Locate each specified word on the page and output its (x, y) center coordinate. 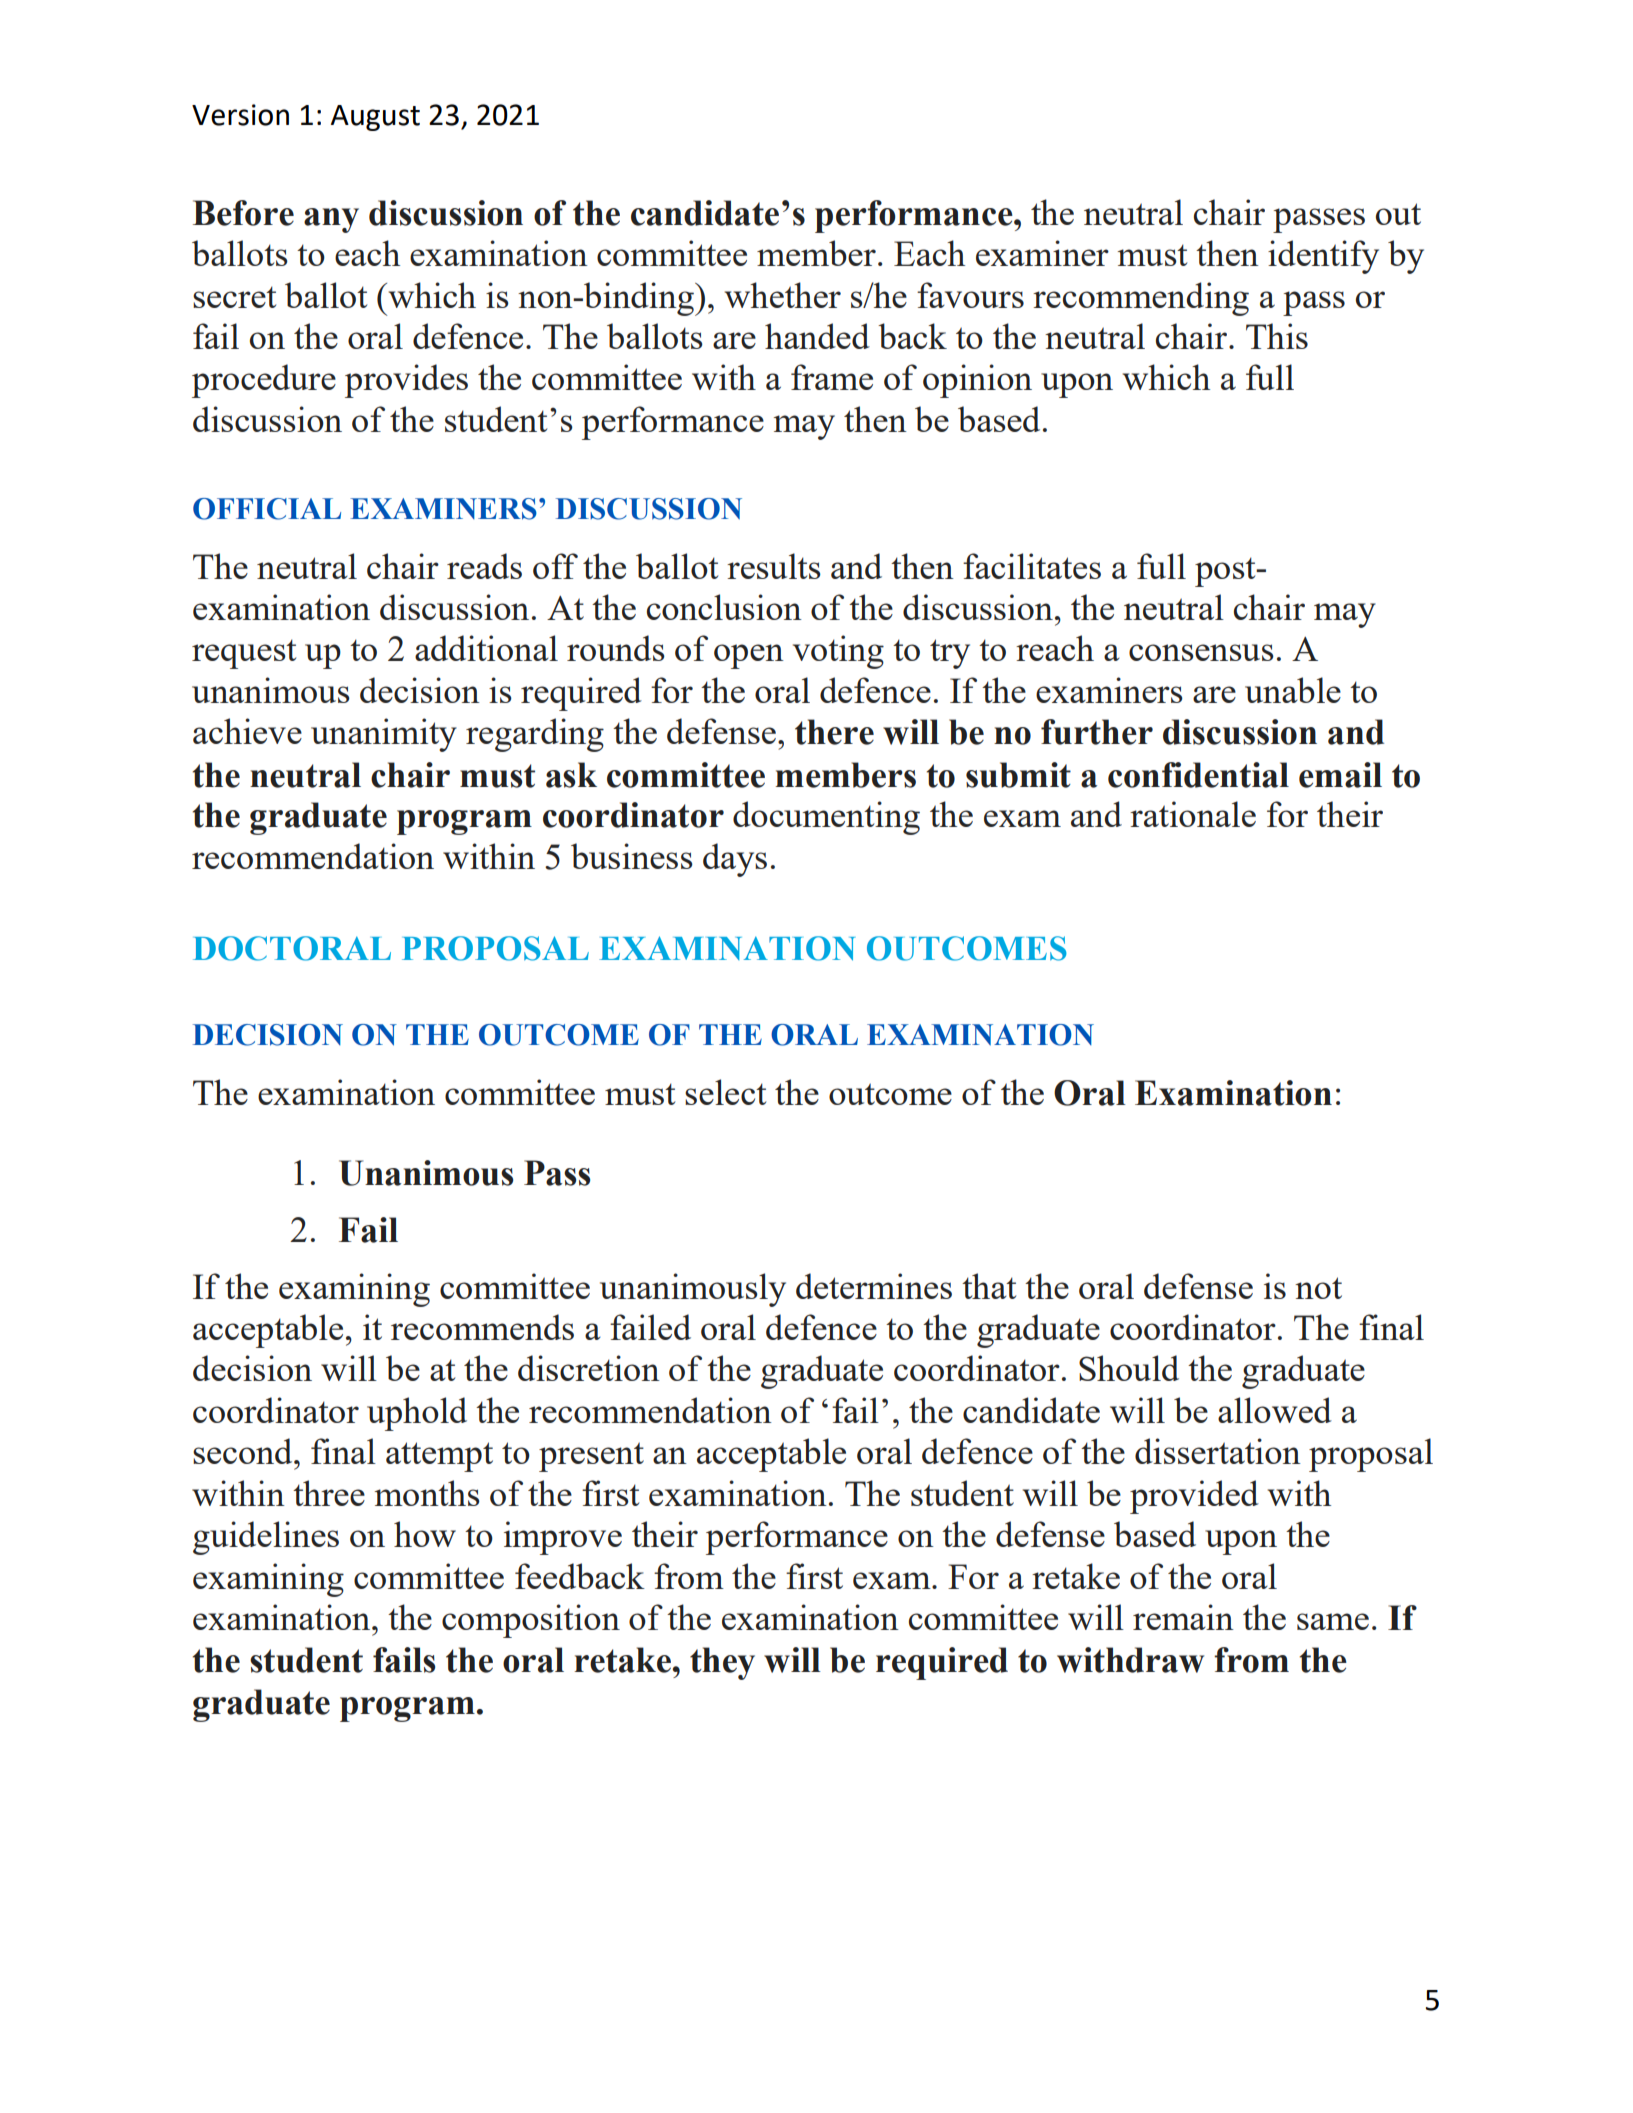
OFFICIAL (267, 509)
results (774, 566)
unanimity (384, 735)
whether (783, 295)
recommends (482, 1327)
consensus (1201, 652)
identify (1323, 257)
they (722, 1663)
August (375, 118)
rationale (1193, 814)
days (735, 860)
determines (874, 1286)
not (1318, 1288)
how (425, 1534)
